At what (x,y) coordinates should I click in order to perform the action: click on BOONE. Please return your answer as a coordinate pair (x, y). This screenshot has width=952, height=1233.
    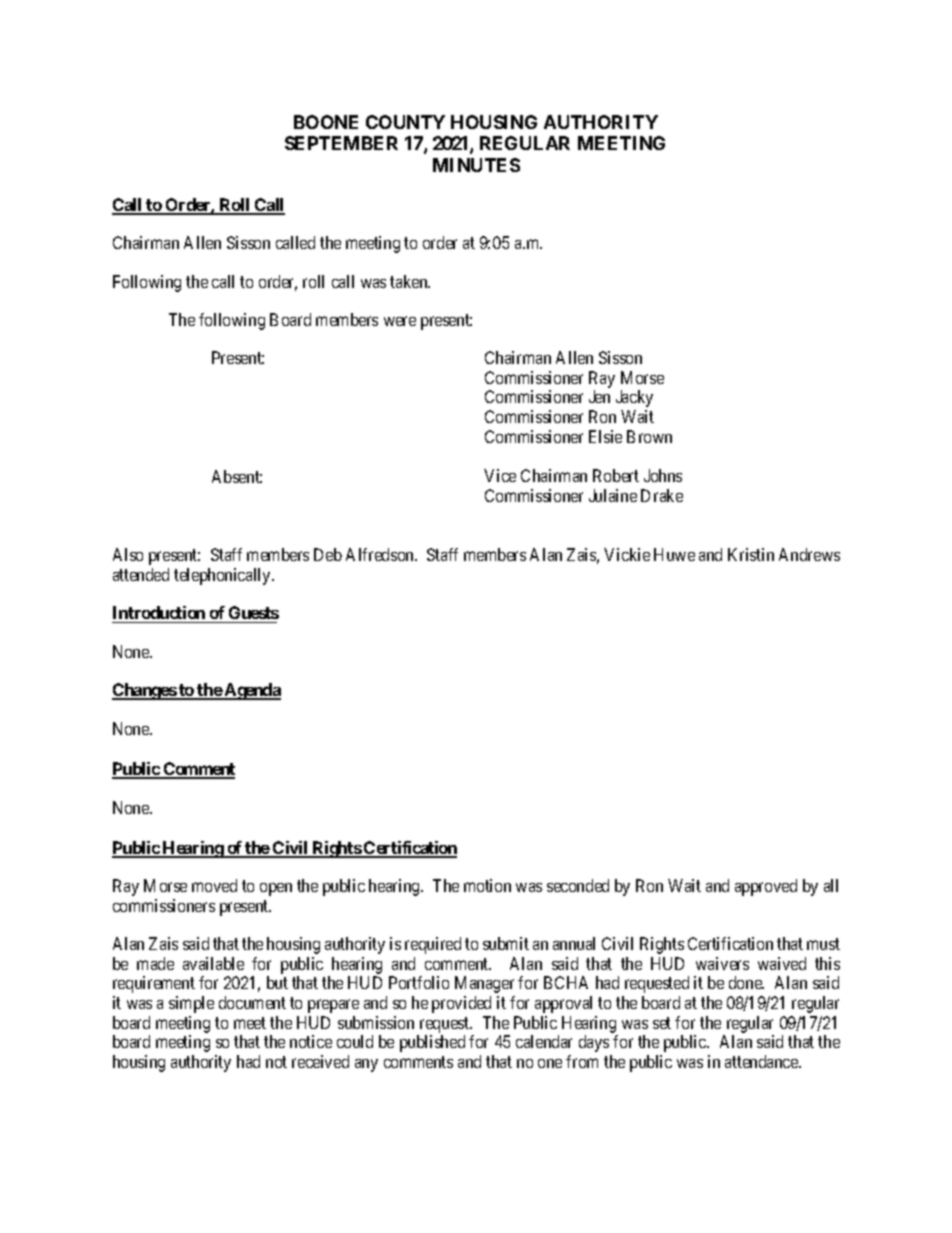
    Looking at the image, I should click on (326, 122).
